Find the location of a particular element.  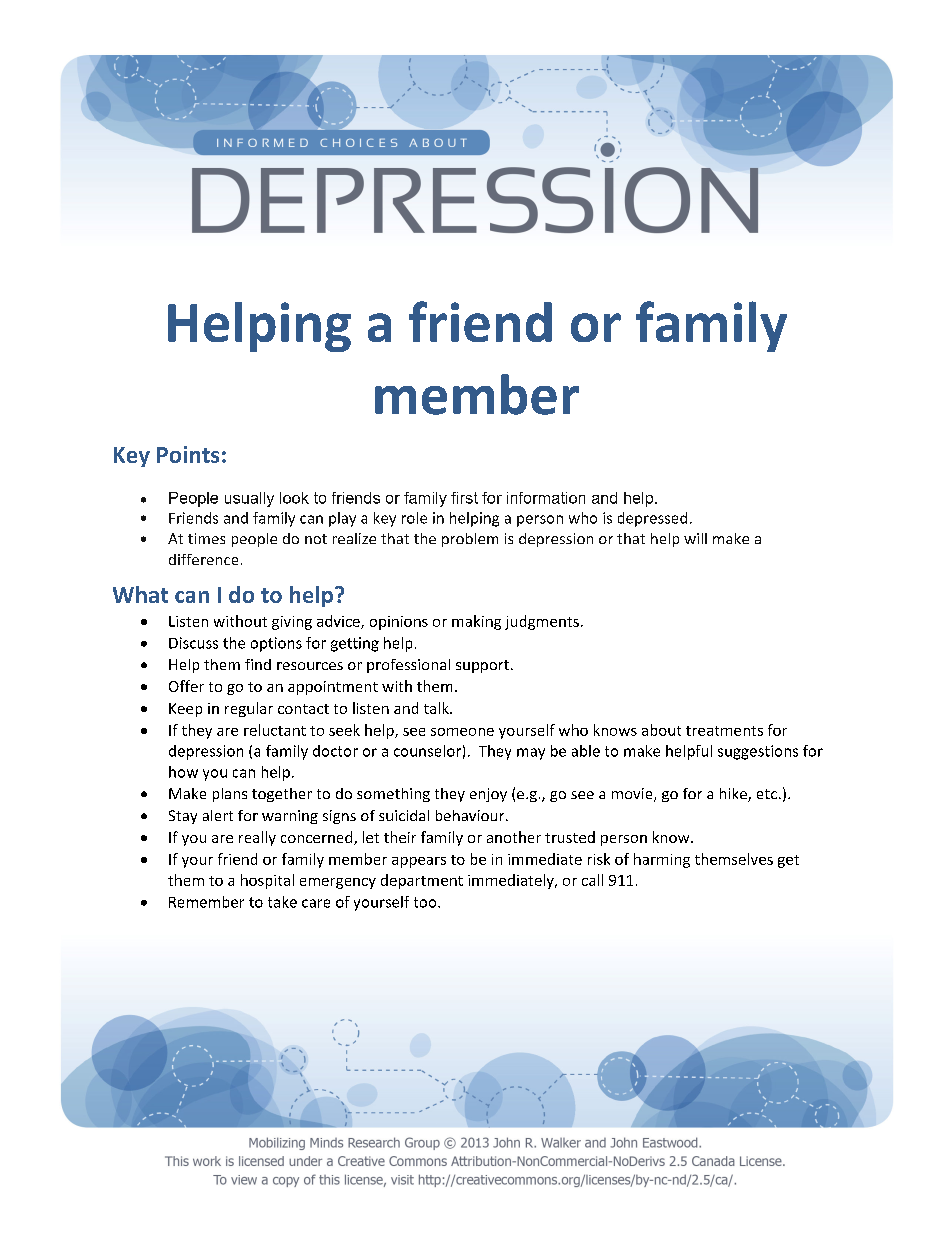

how is located at coordinates (183, 772).
